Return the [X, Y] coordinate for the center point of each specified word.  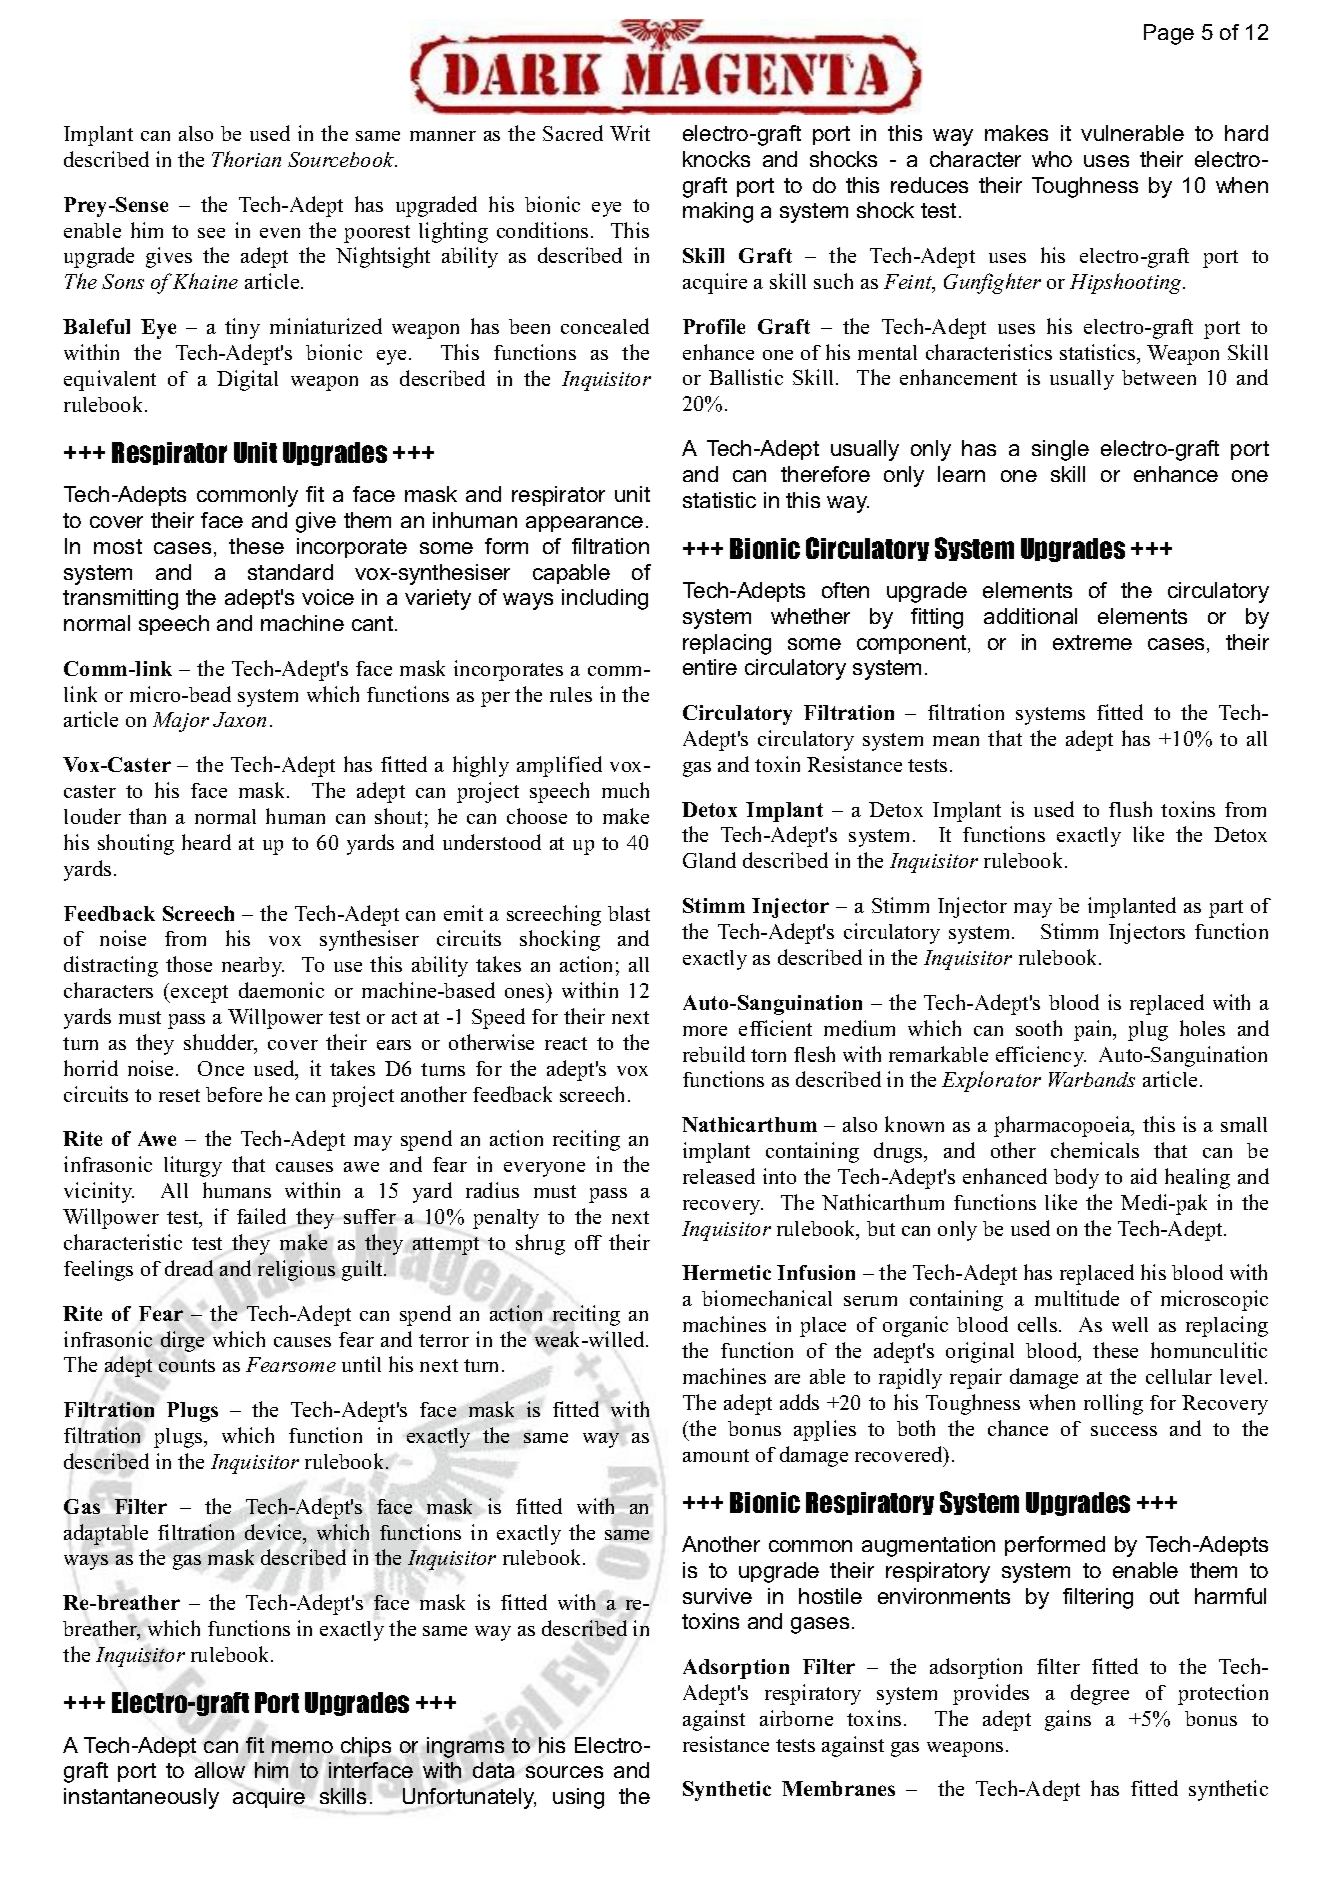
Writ [630, 133]
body [1076, 1178]
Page [1169, 34]
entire [710, 667]
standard [290, 572]
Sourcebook [342, 159]
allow [220, 1770]
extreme [1092, 642]
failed [261, 1216]
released [719, 1176]
